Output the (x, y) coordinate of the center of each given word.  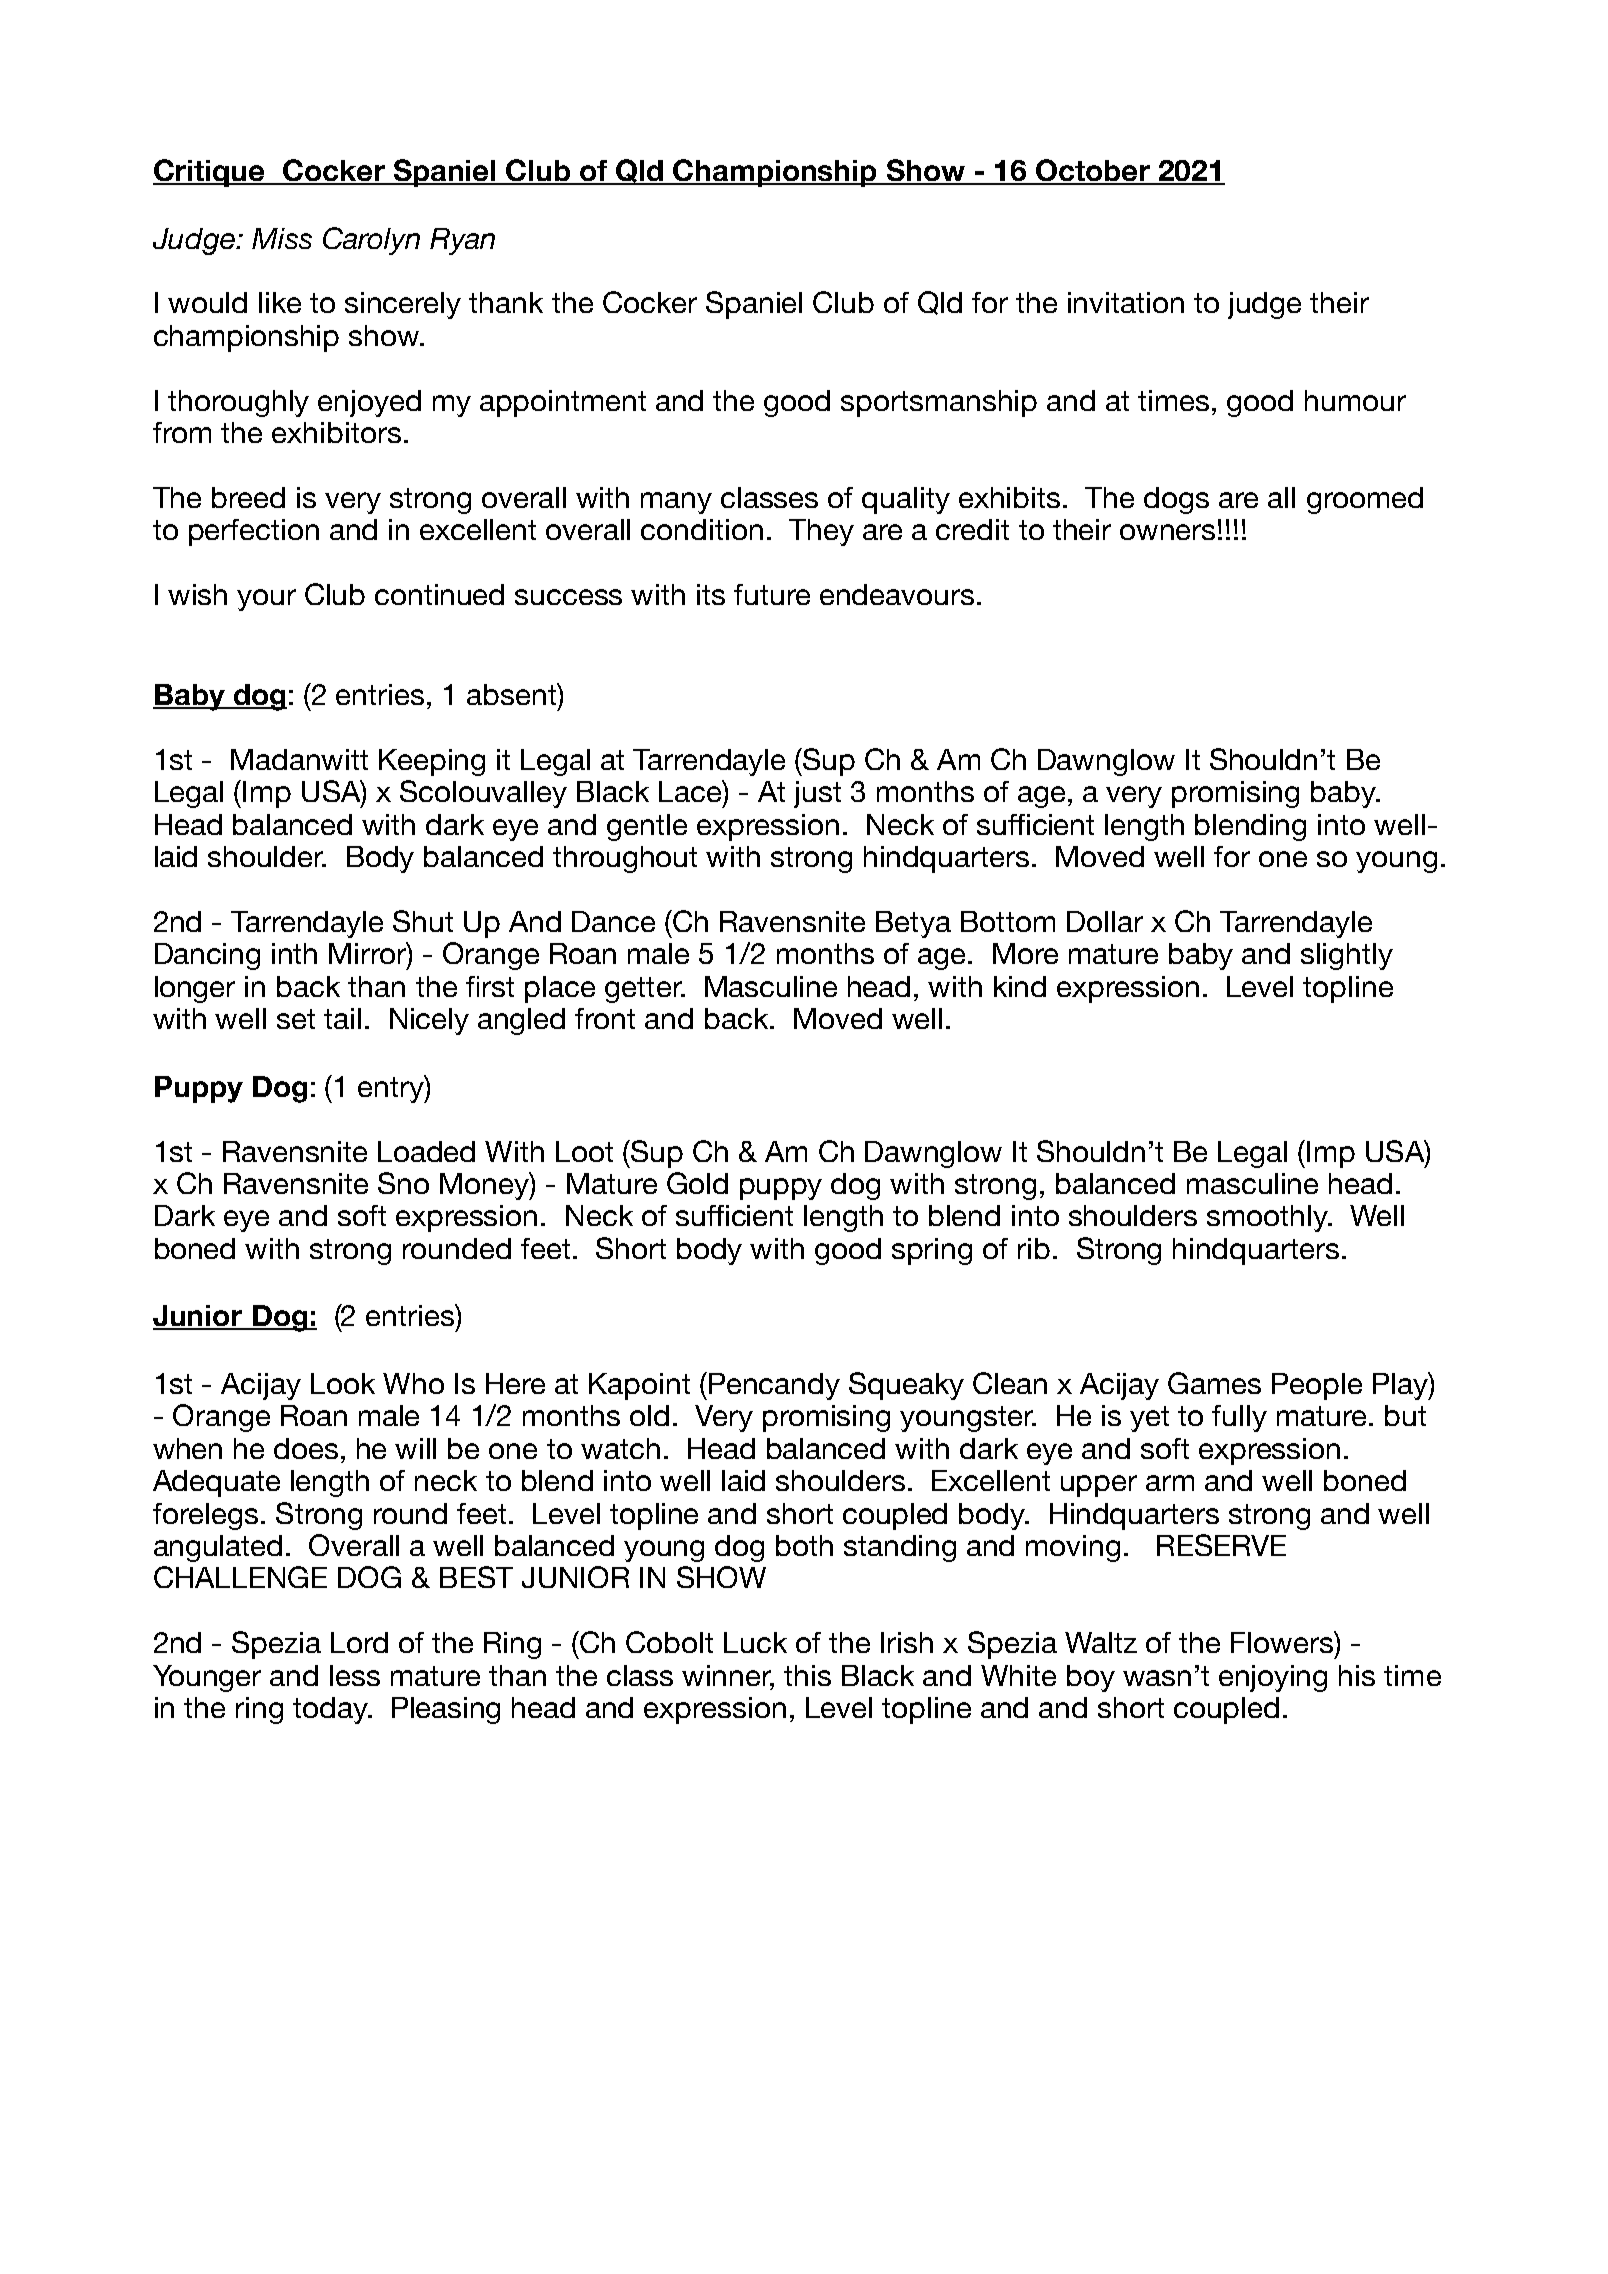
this (807, 1675)
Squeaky (906, 1386)
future (772, 594)
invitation (1126, 302)
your (266, 600)
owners (1167, 532)
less (355, 1675)
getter (644, 990)
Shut (423, 921)
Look (343, 1383)
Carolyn (371, 241)
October (1093, 171)
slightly (1347, 956)
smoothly (1269, 1218)
